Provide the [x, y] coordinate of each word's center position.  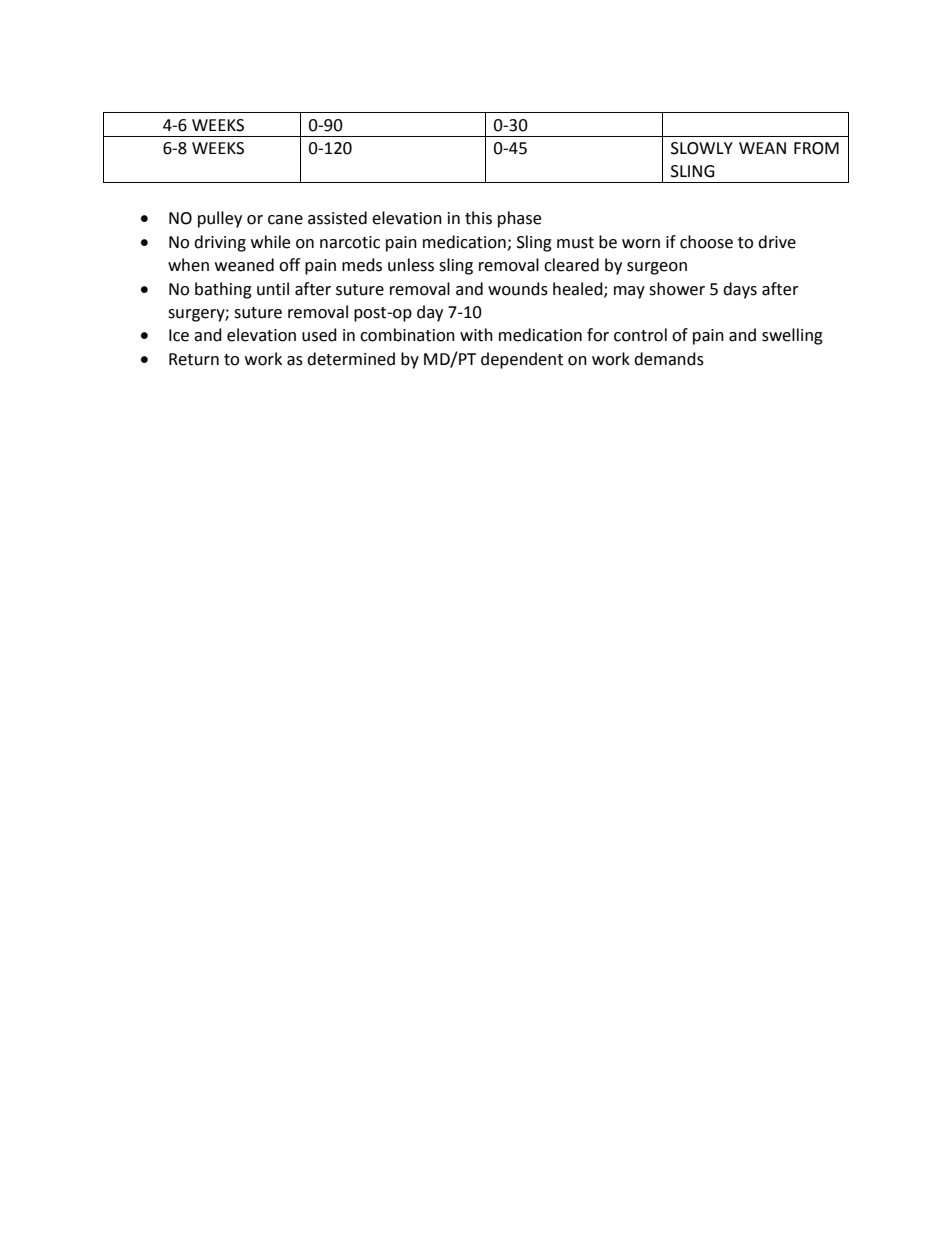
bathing [223, 290]
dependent [522, 360]
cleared [571, 265]
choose [706, 242]
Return [194, 359]
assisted [337, 218]
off [289, 265]
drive [777, 242]
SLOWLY [702, 148]
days [740, 290]
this [478, 218]
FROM [816, 148]
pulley [220, 219]
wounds [518, 289]
